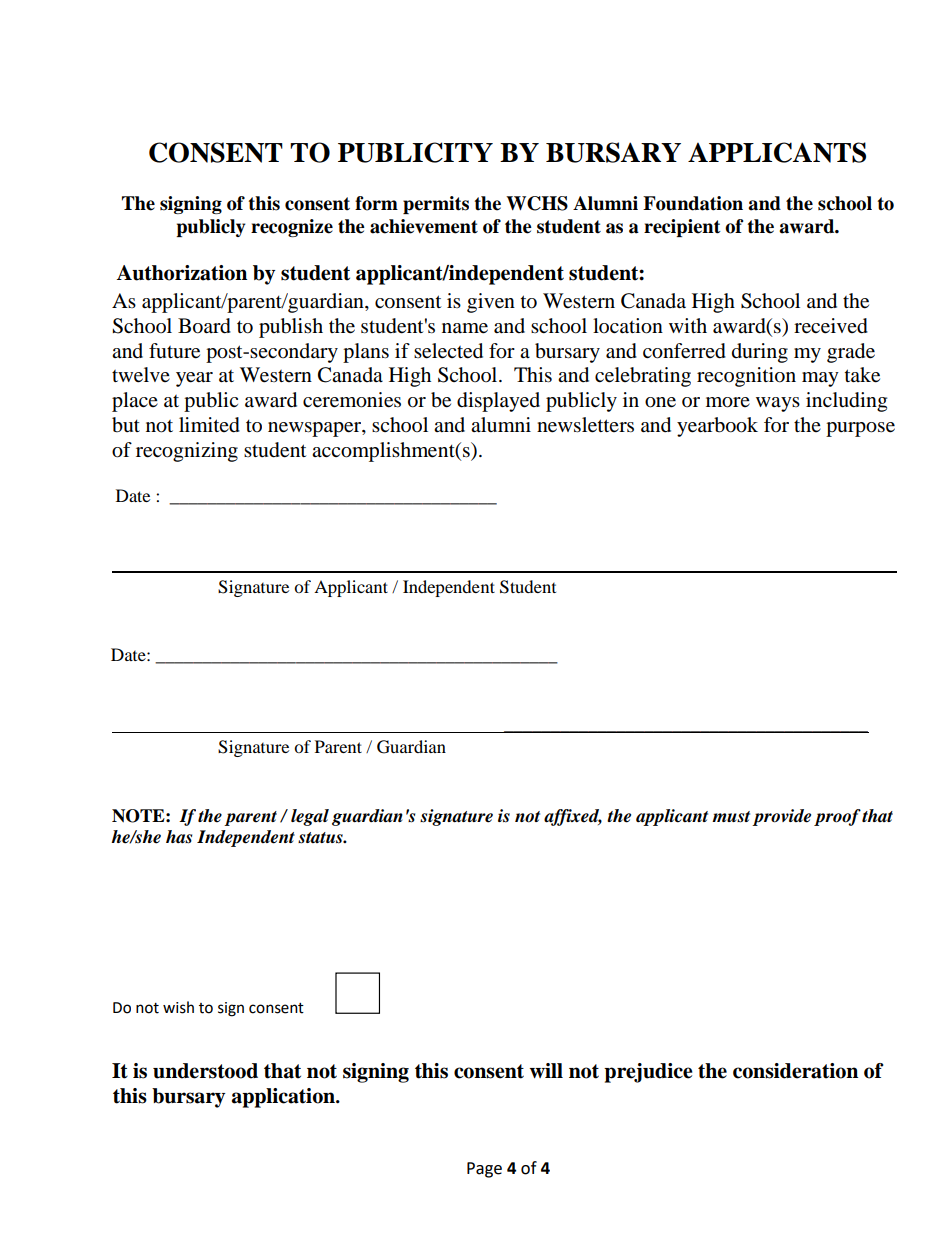 The width and height of the screenshot is (952, 1233). I want to click on Authorization, so click(182, 273).
